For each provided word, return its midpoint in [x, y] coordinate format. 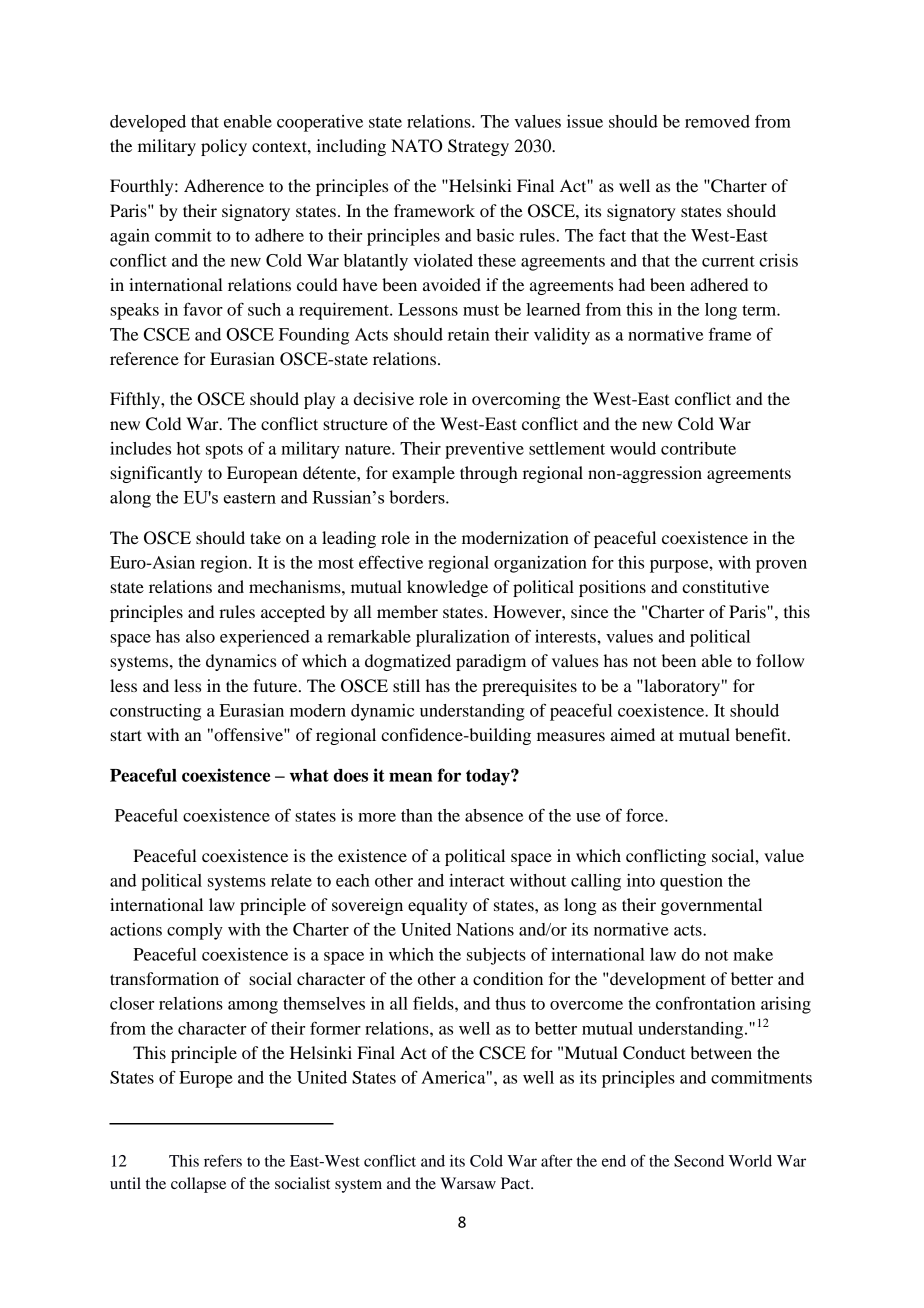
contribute [698, 448]
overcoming [516, 400]
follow [780, 660]
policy [224, 147]
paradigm [491, 662]
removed [717, 121]
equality [438, 906]
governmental [711, 906]
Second [699, 1161]
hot [188, 448]
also [200, 636]
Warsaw [468, 1183]
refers [223, 1160]
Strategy [478, 147]
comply [195, 931]
